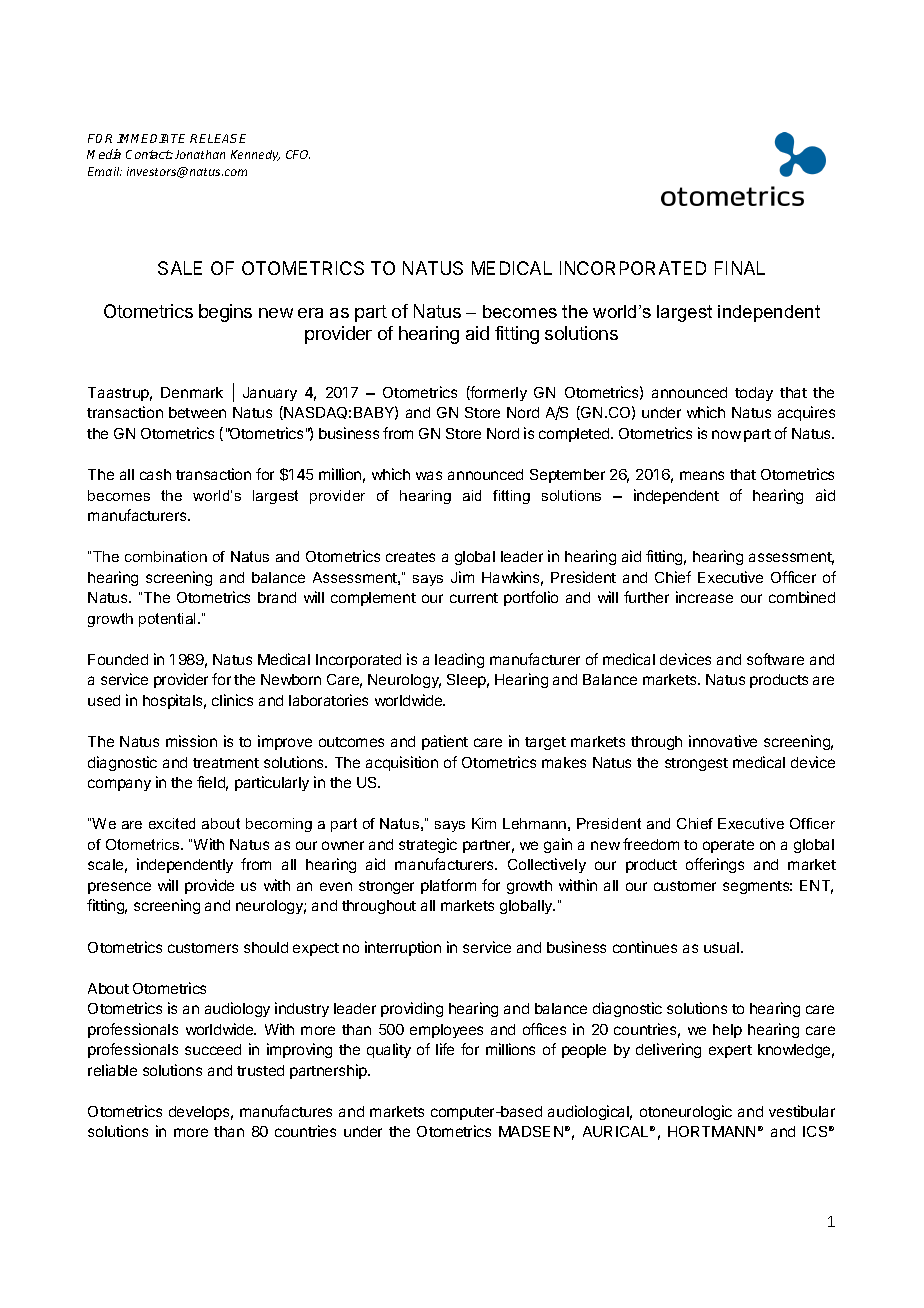 This page has width=924, height=1308. Describe the element at coordinates (740, 268) in the page. I see `FINAL` at that location.
